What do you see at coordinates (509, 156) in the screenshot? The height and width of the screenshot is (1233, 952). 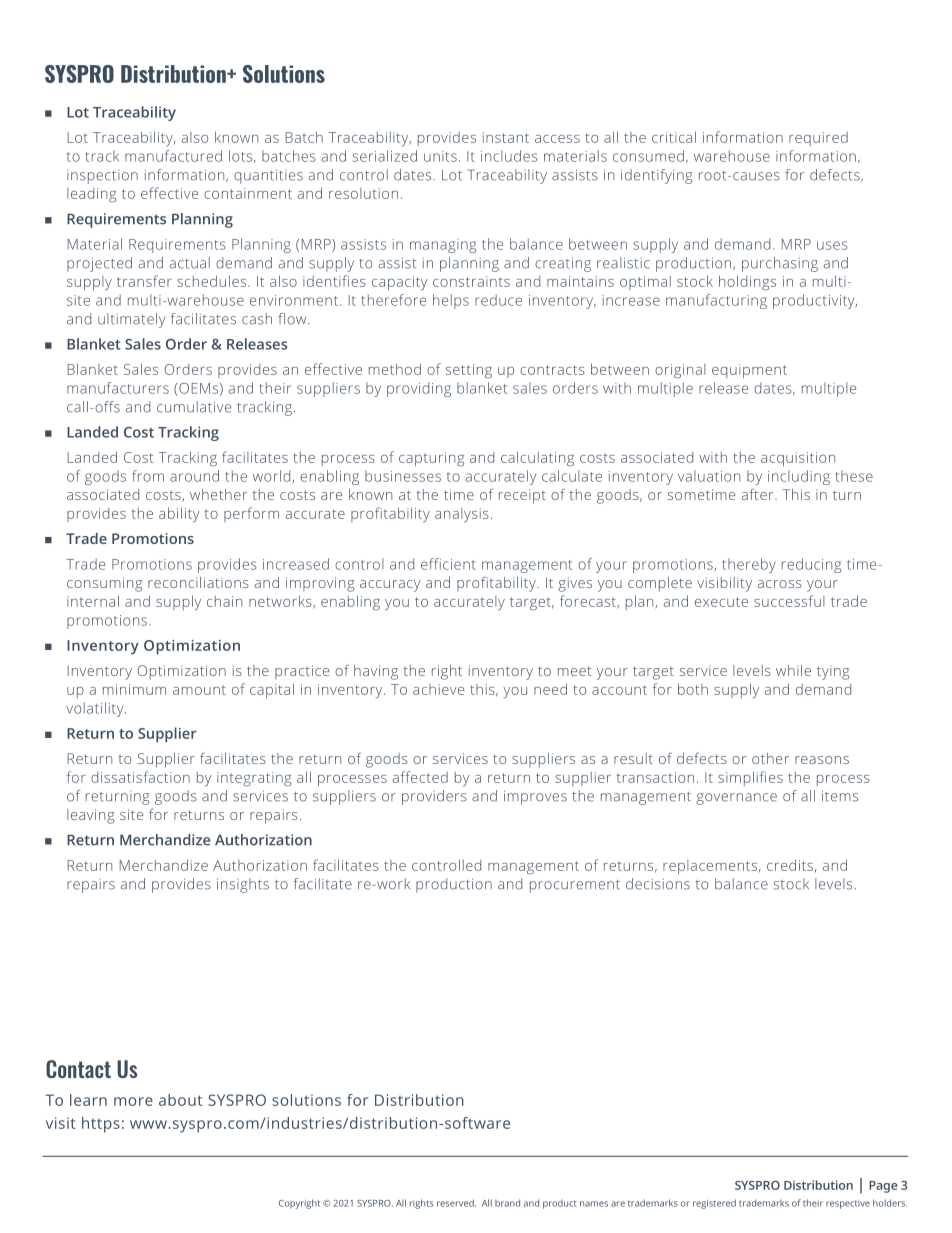 I see `includes` at bounding box center [509, 156].
